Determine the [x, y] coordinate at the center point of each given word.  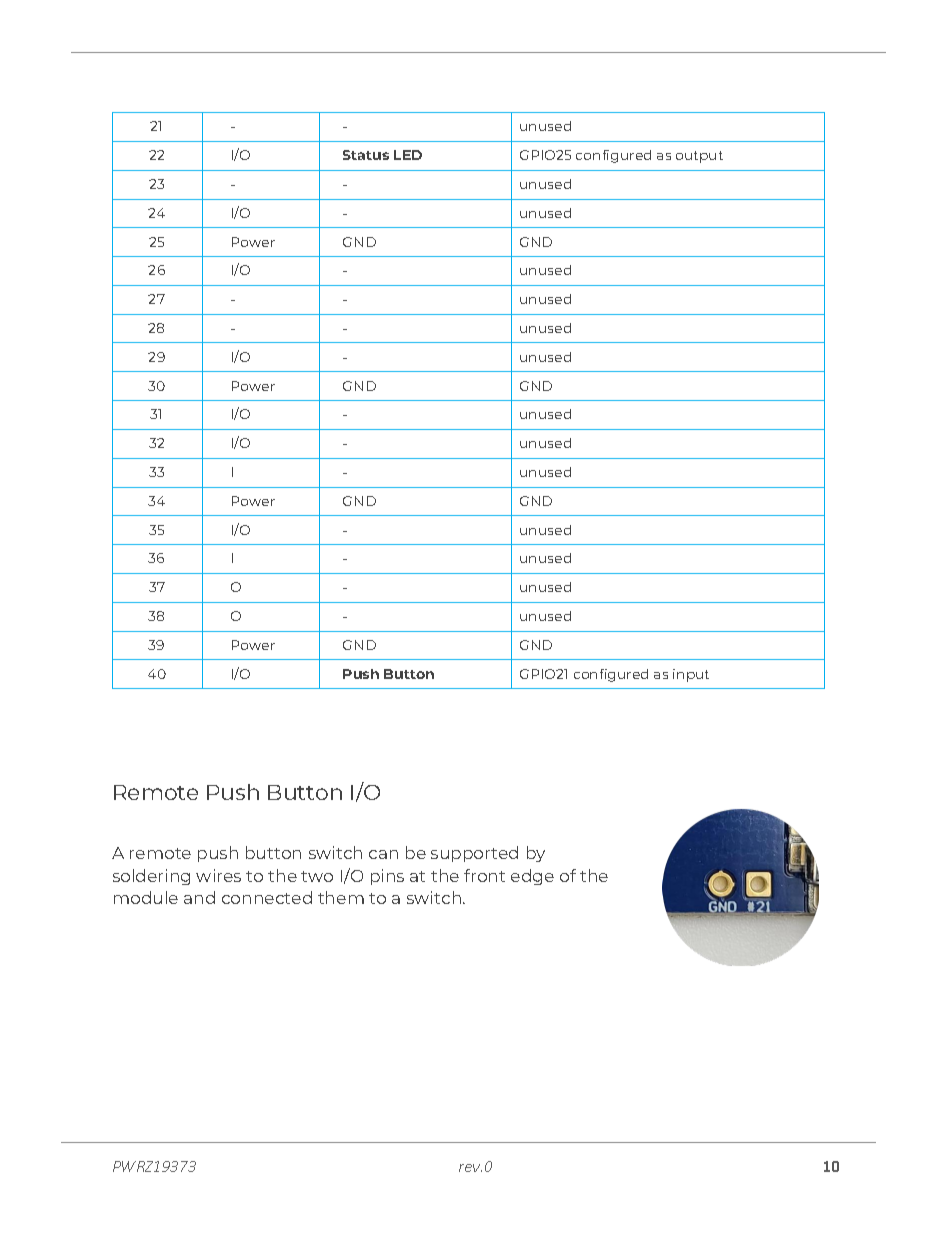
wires [218, 875]
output [699, 157]
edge [532, 877]
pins [387, 877]
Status [366, 155]
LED [408, 155]
